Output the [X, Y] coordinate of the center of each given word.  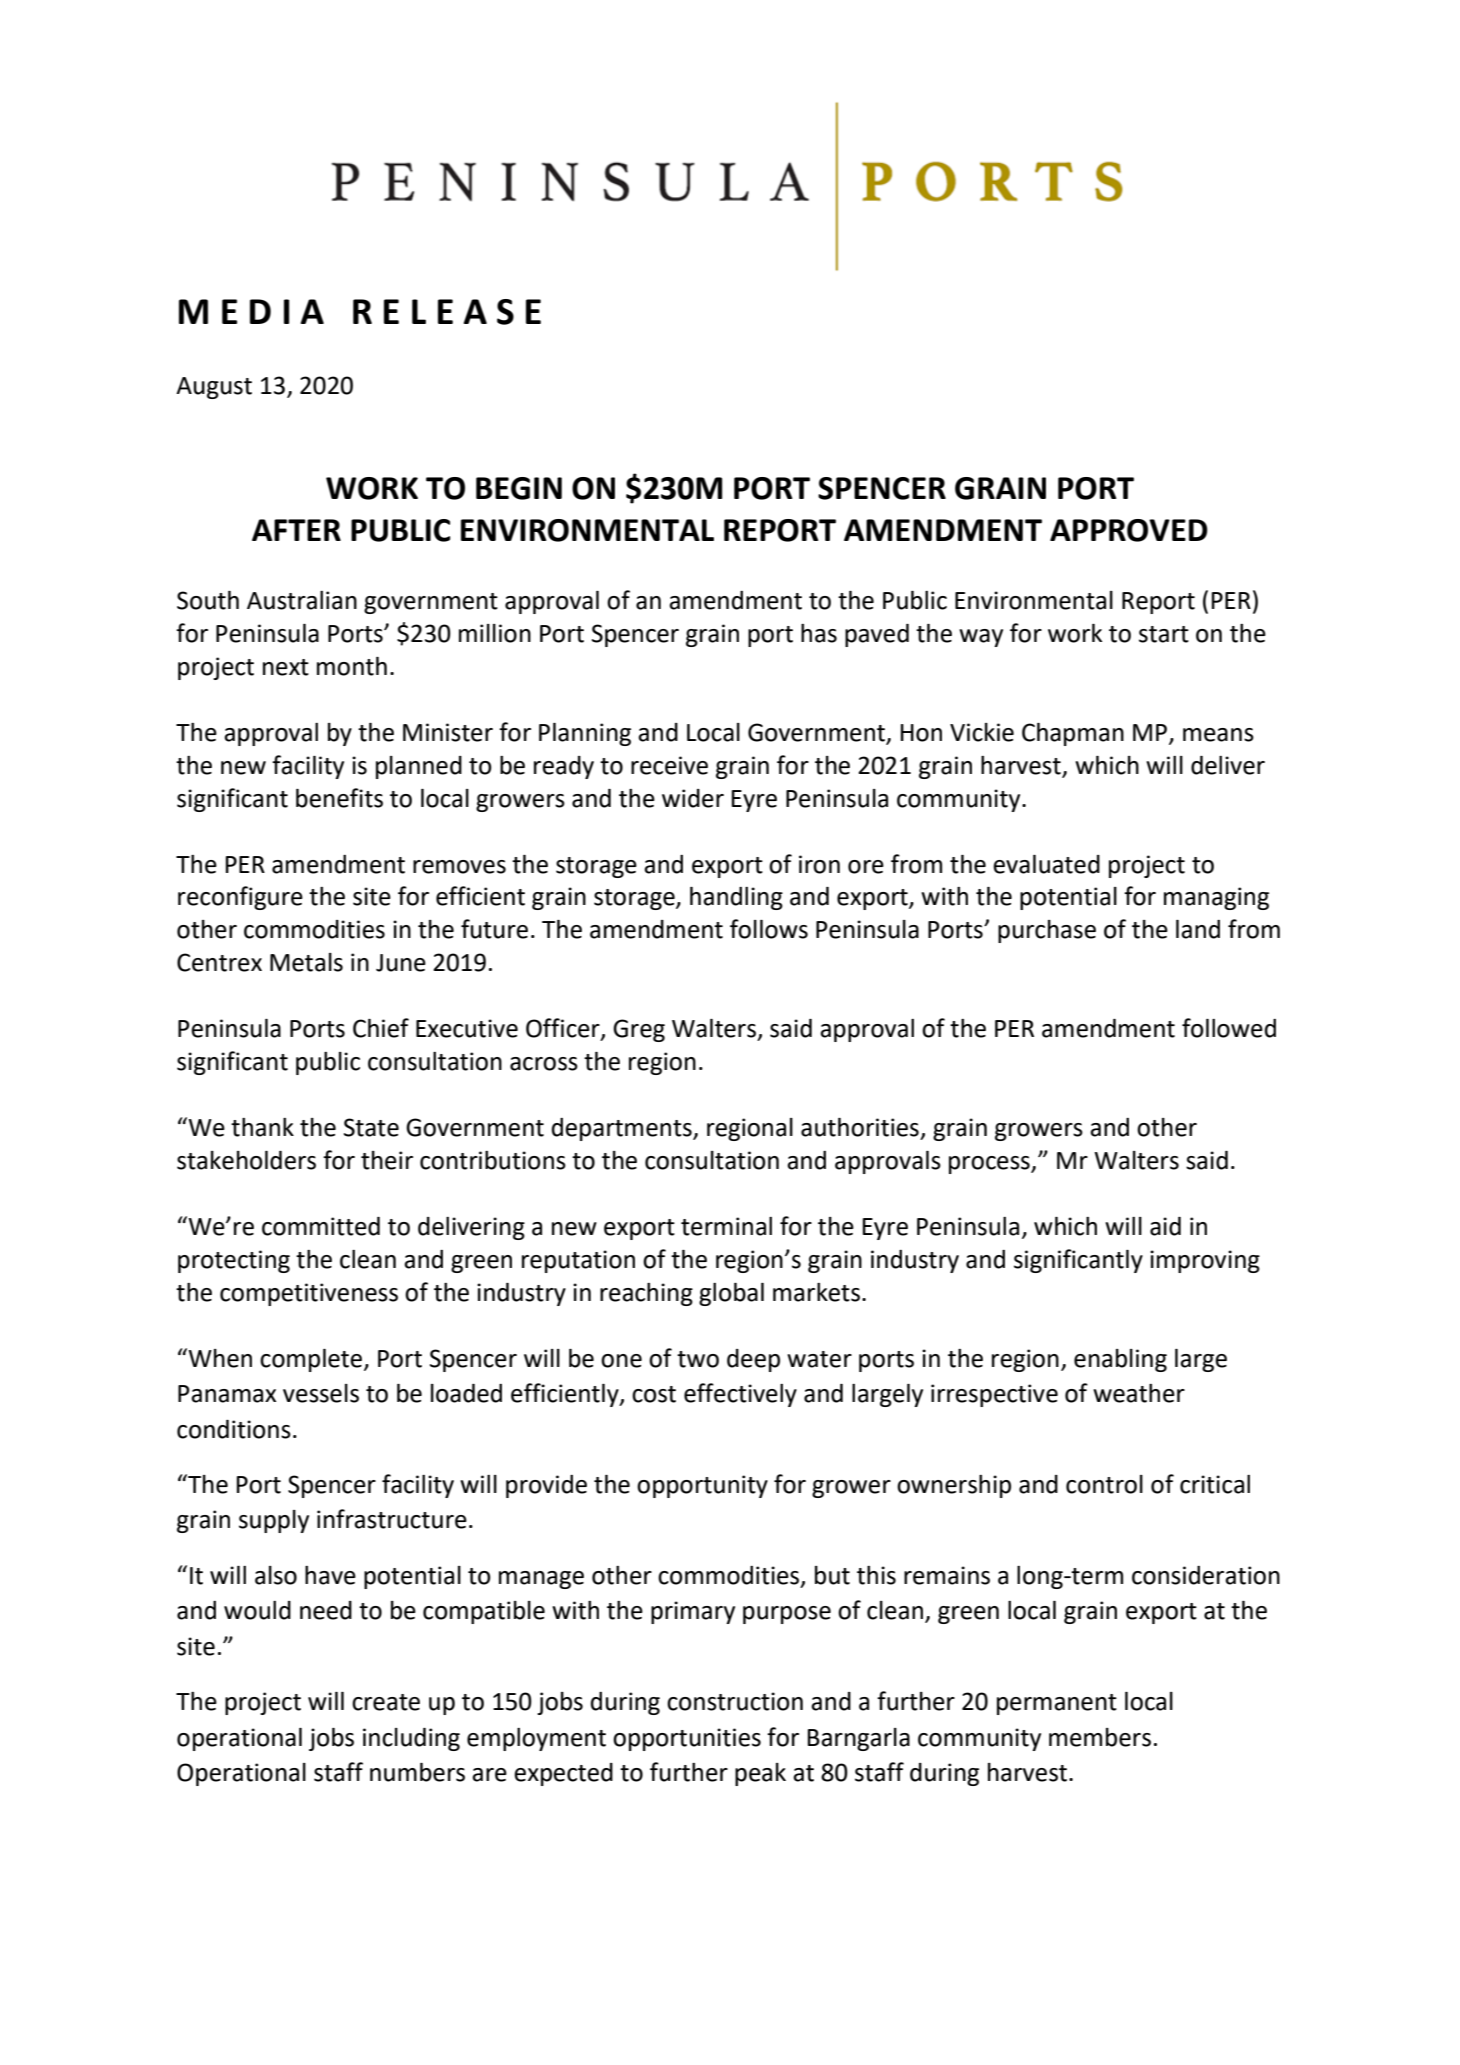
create [386, 1702]
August [214, 388]
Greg [639, 1030]
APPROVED [1129, 530]
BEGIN [519, 488]
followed [1229, 1028]
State [371, 1127]
